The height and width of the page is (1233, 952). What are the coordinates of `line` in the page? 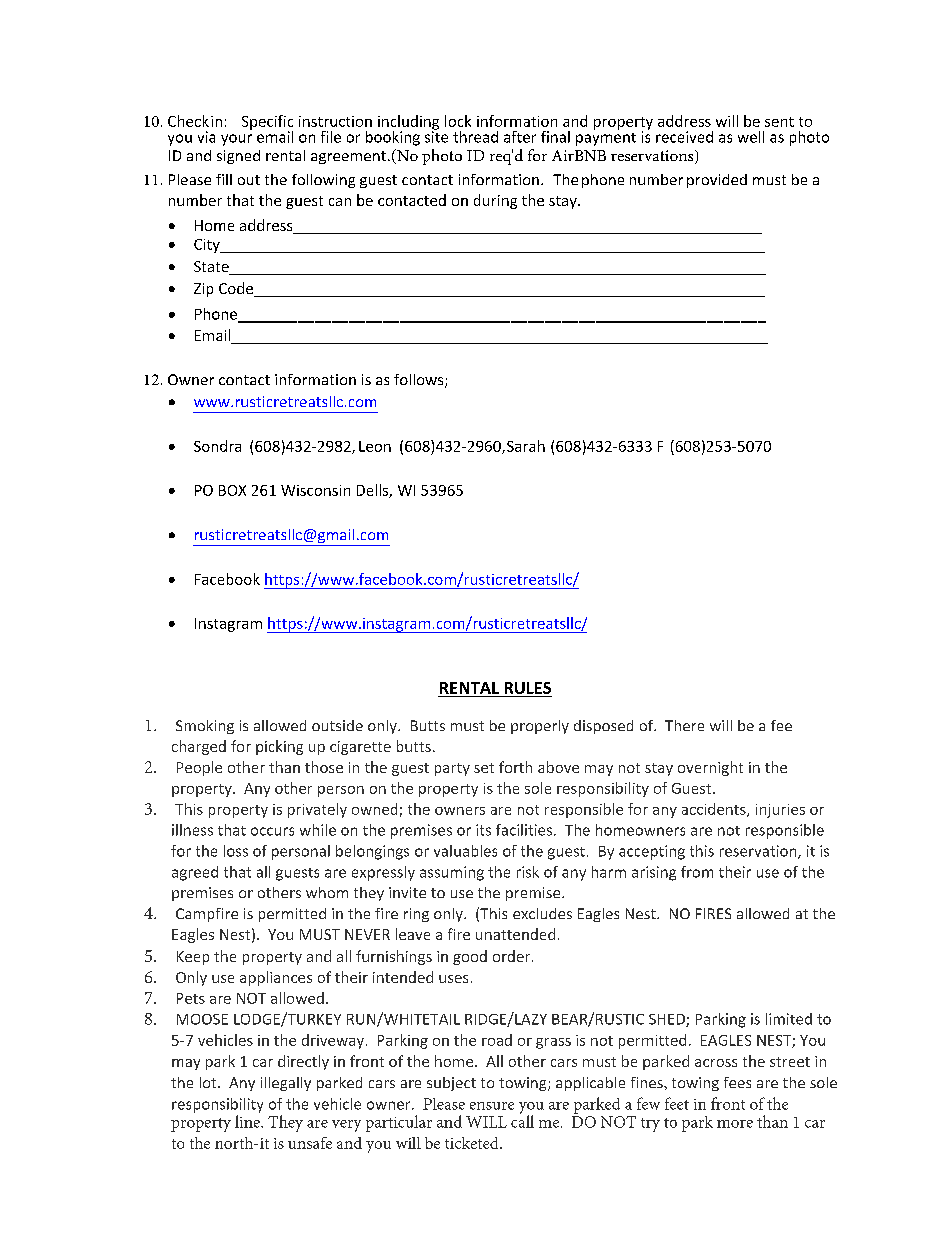 It's located at (248, 1121).
